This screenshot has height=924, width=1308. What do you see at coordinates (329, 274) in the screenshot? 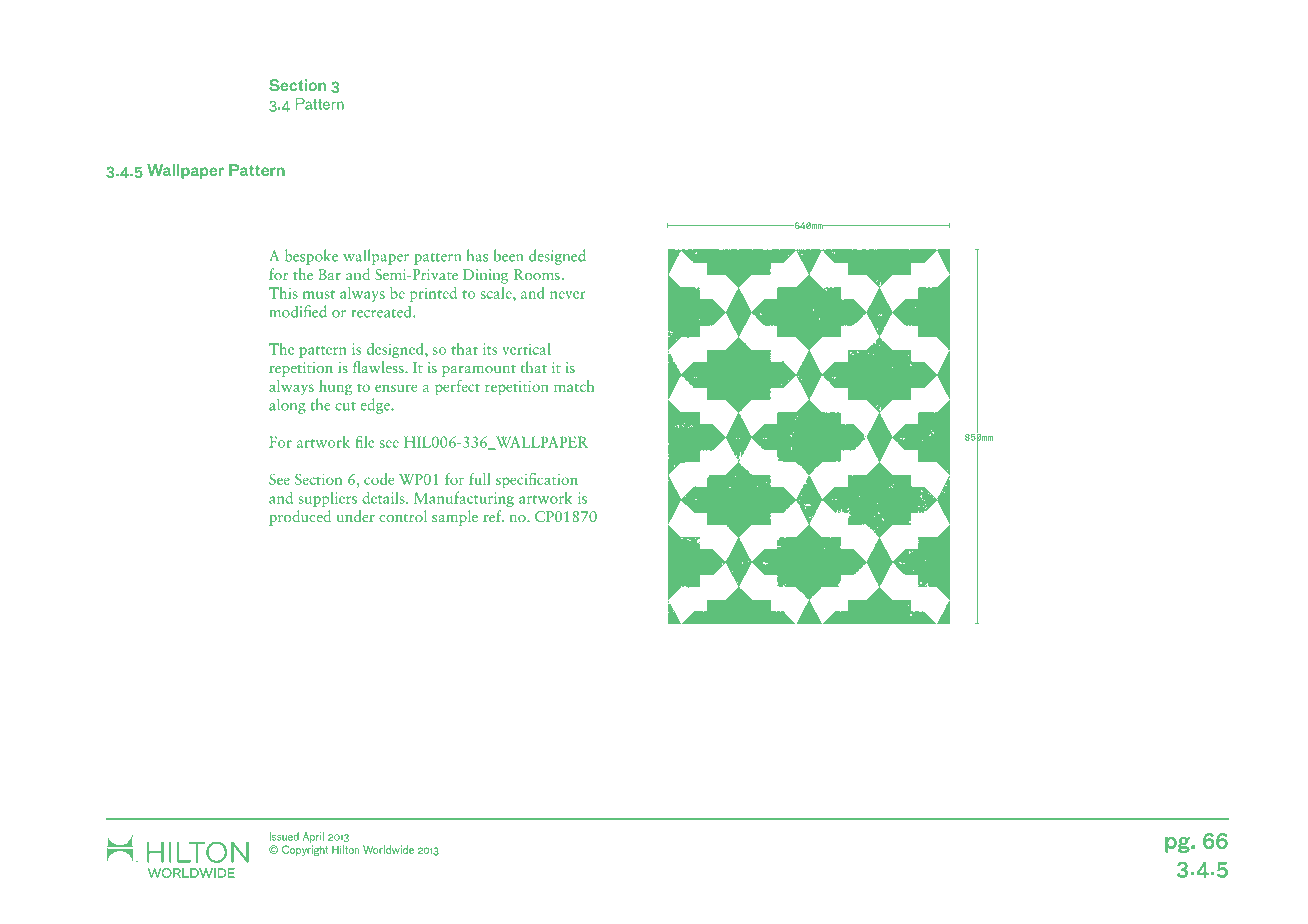
I see `Bar` at bounding box center [329, 274].
